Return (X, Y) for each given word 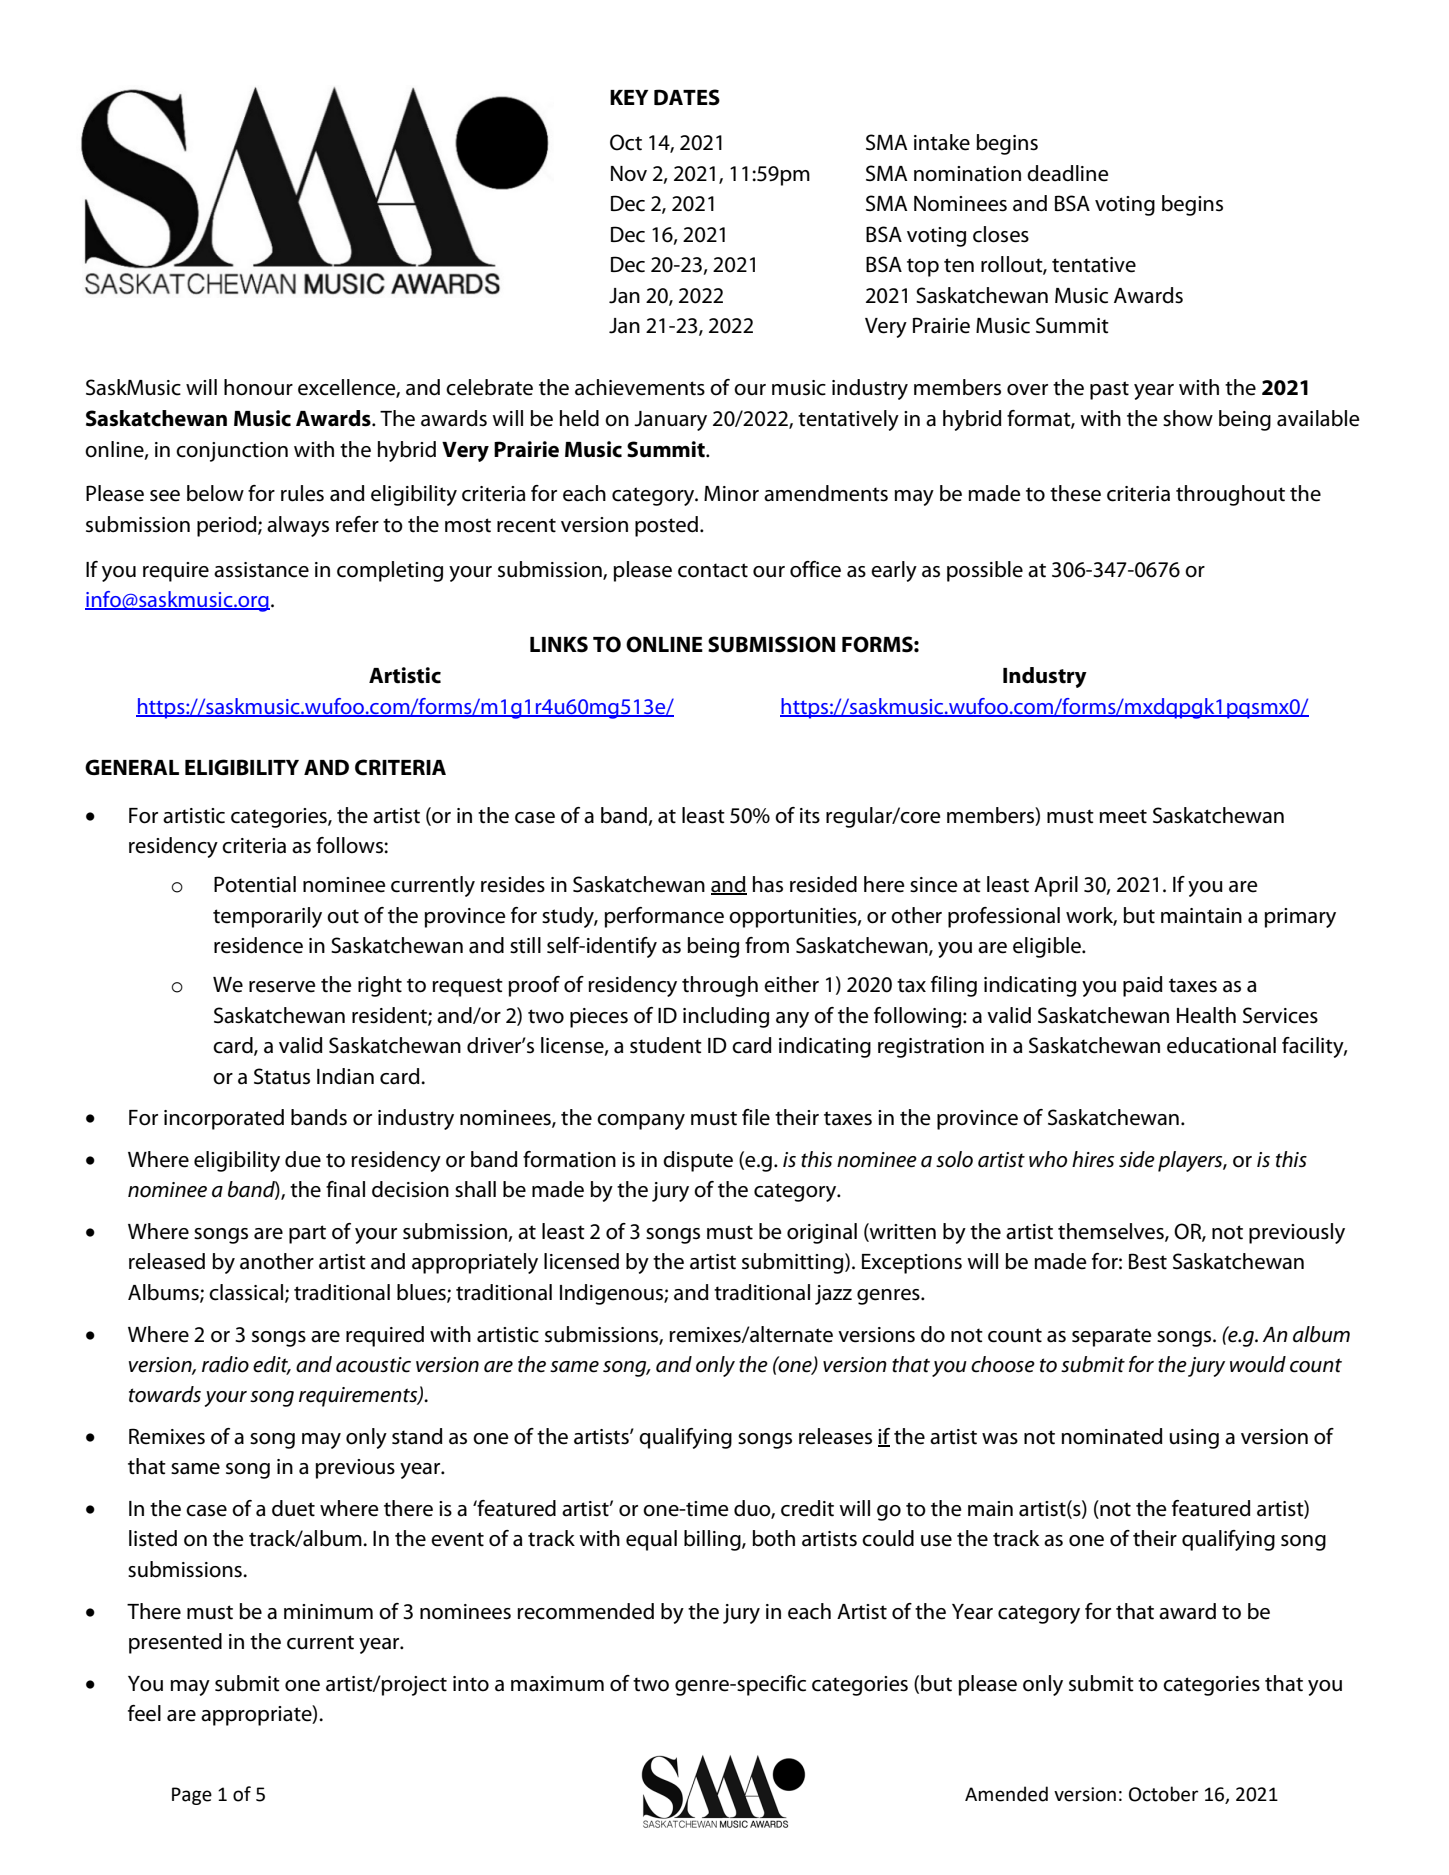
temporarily (267, 917)
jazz (833, 1295)
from (767, 945)
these (1075, 493)
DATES (687, 97)
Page (192, 1796)
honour (258, 387)
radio (225, 1364)
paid (1143, 986)
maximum (557, 1684)
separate (1112, 1337)
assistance (261, 570)
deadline (1068, 173)
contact (713, 570)
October (1163, 1794)
